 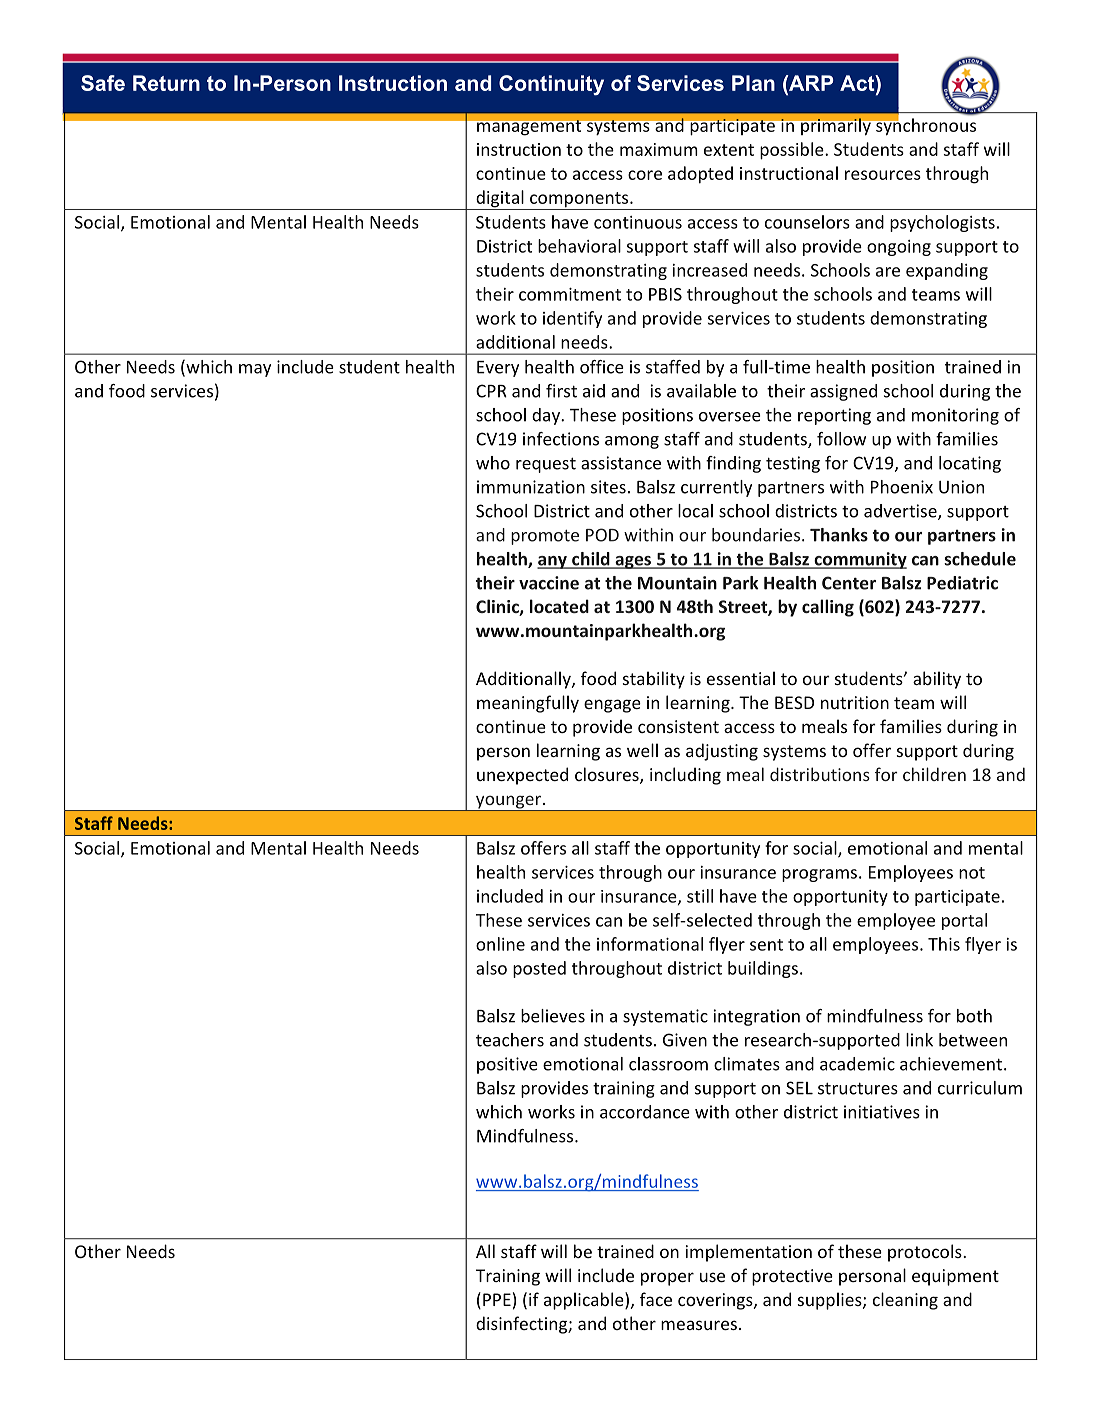 What do you see at coordinates (166, 83) in the screenshot?
I see `Return` at bounding box center [166, 83].
